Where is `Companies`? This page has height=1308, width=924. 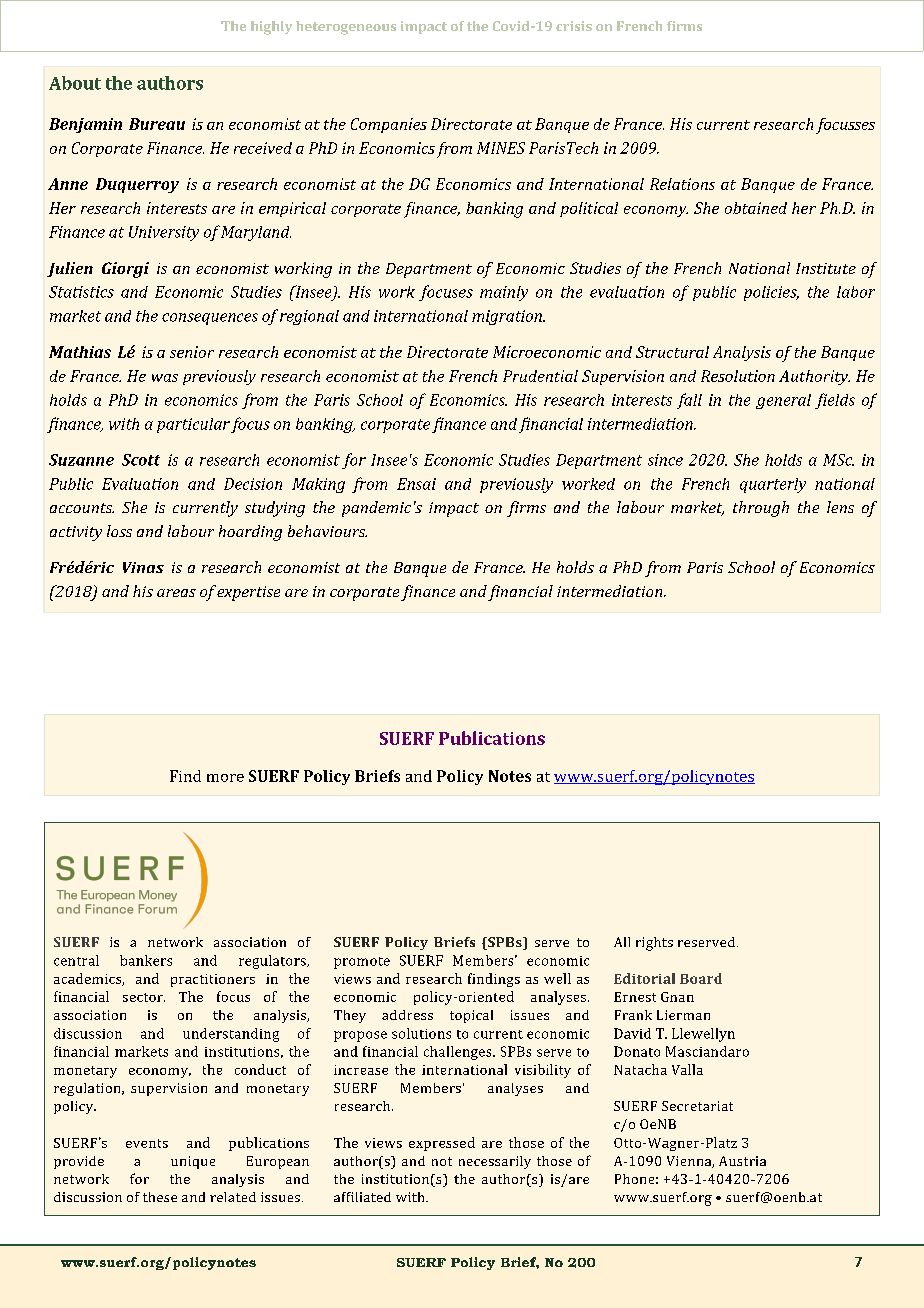 Companies is located at coordinates (389, 125).
